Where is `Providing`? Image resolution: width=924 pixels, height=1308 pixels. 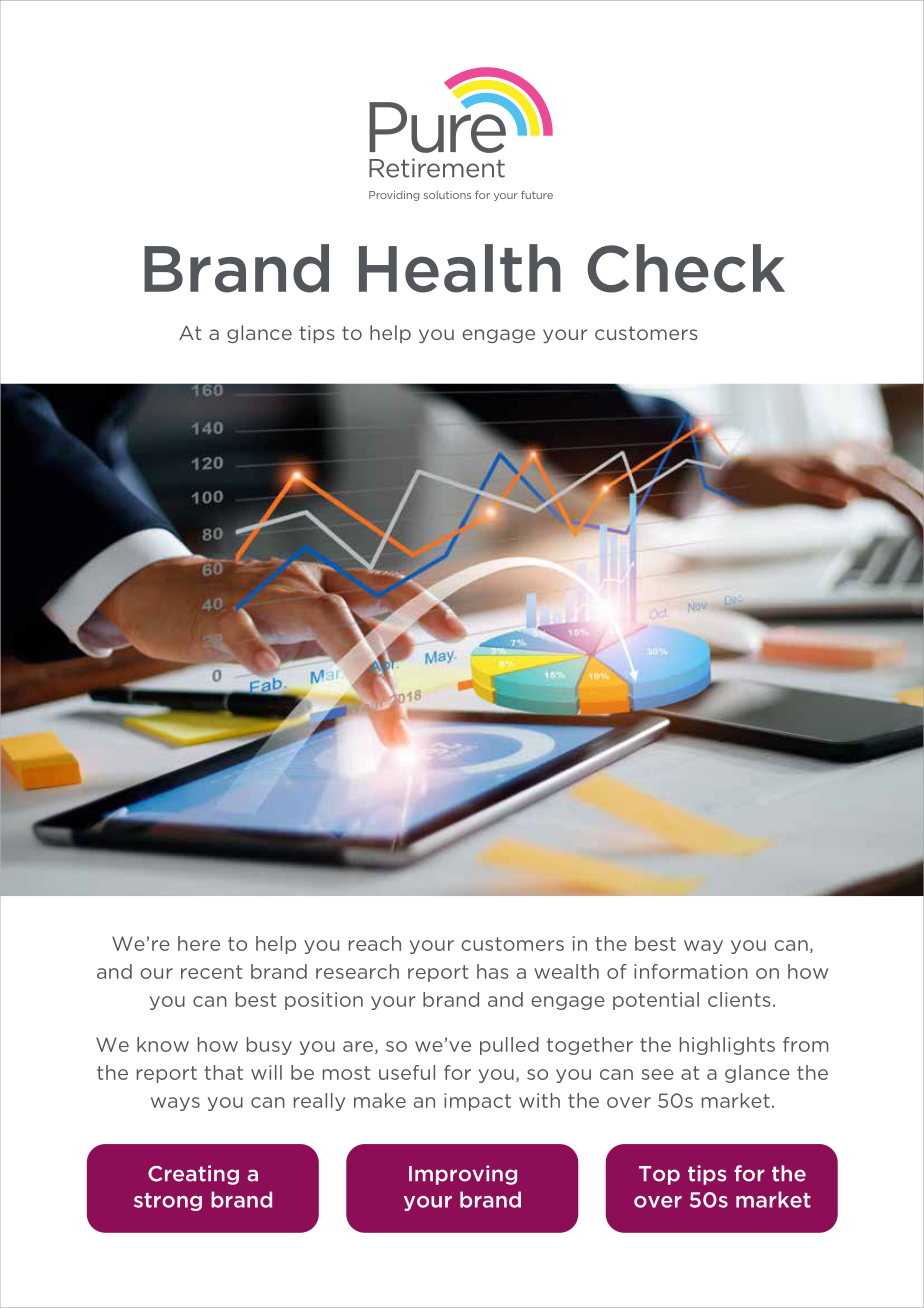 Providing is located at coordinates (394, 196).
